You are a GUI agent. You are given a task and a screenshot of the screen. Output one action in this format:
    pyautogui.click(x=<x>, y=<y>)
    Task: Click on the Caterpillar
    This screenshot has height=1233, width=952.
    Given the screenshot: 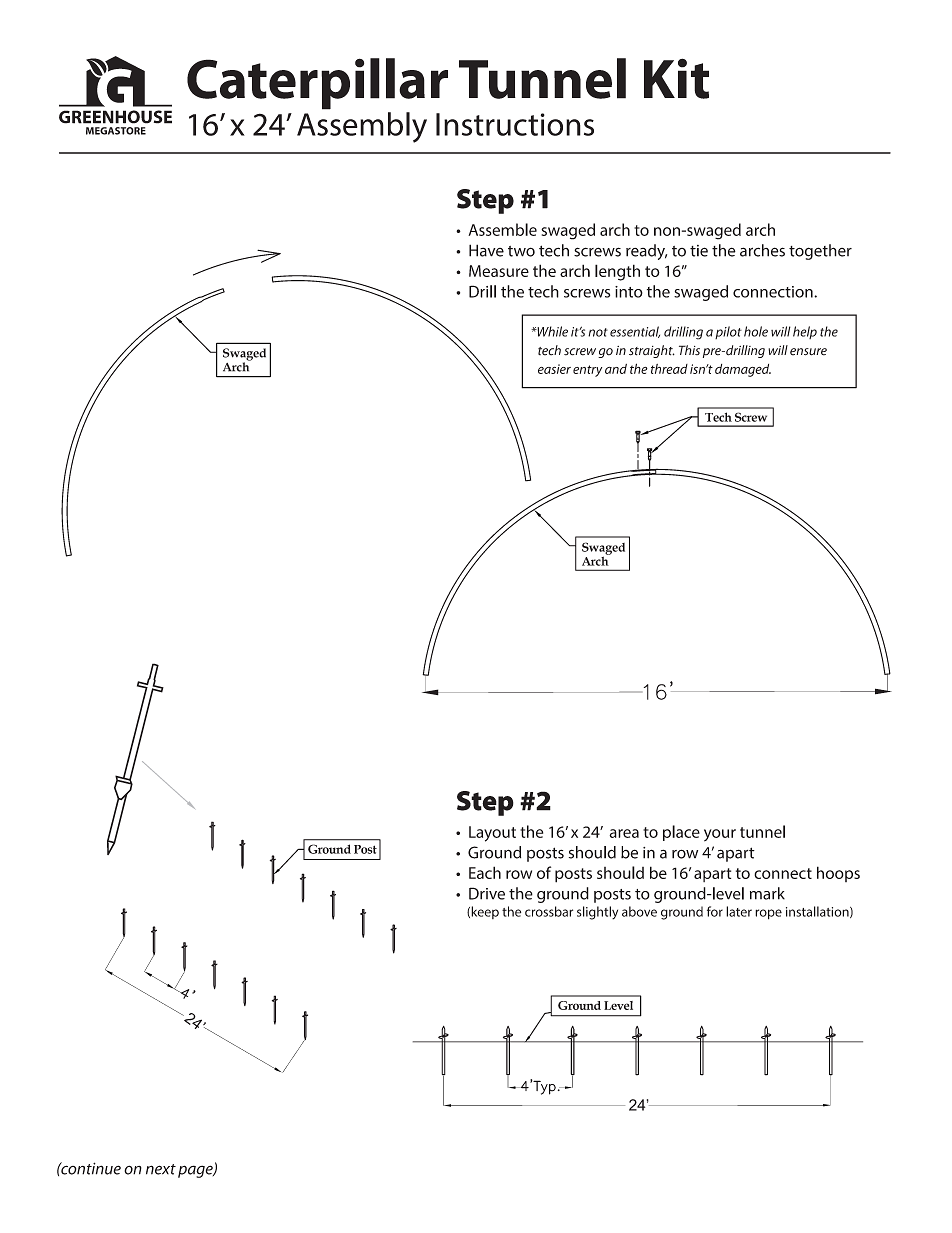 What is the action you would take?
    pyautogui.click(x=317, y=84)
